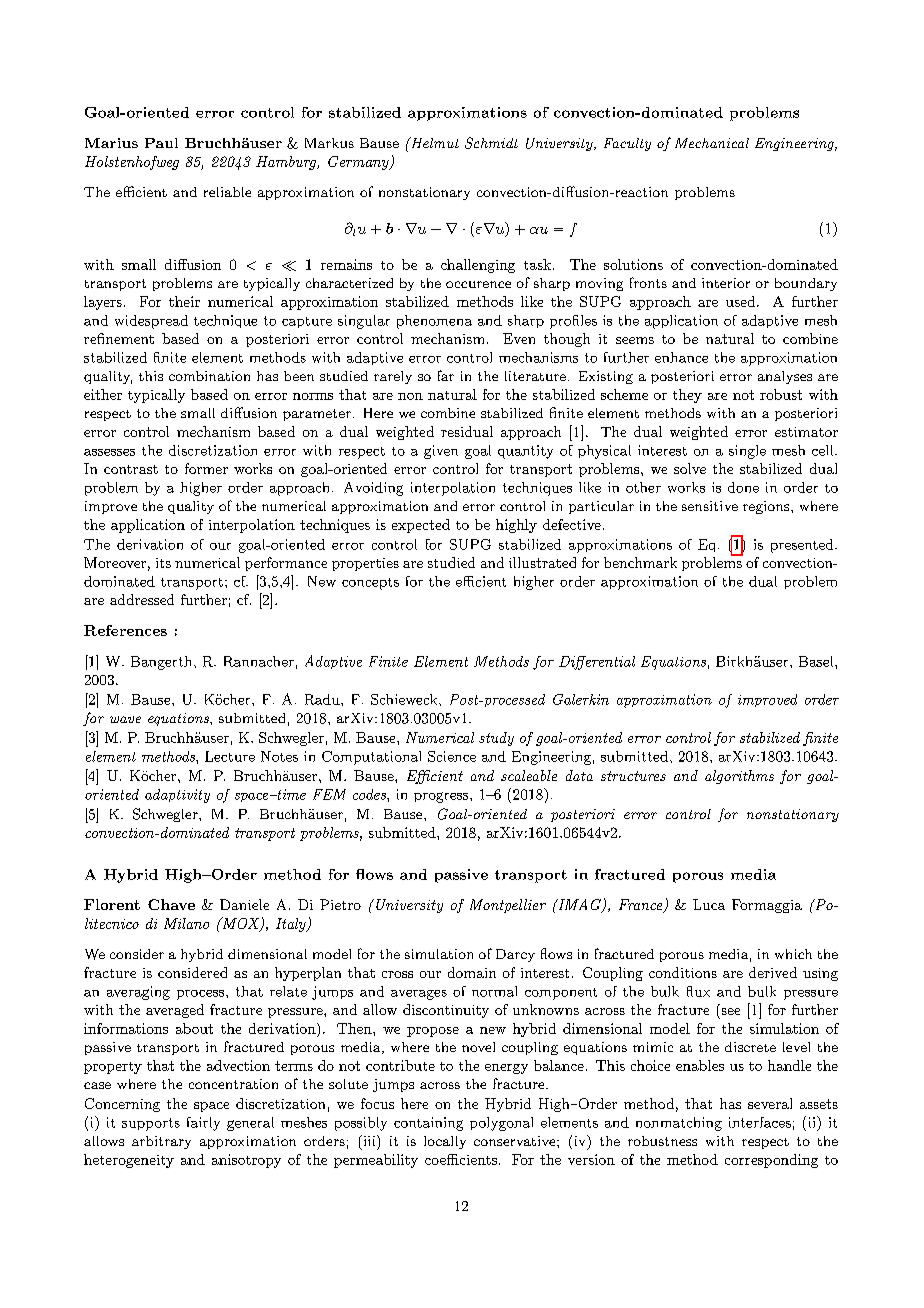 The width and height of the screenshot is (924, 1308). Describe the element at coordinates (712, 143) in the screenshot. I see `Mechanical` at that location.
